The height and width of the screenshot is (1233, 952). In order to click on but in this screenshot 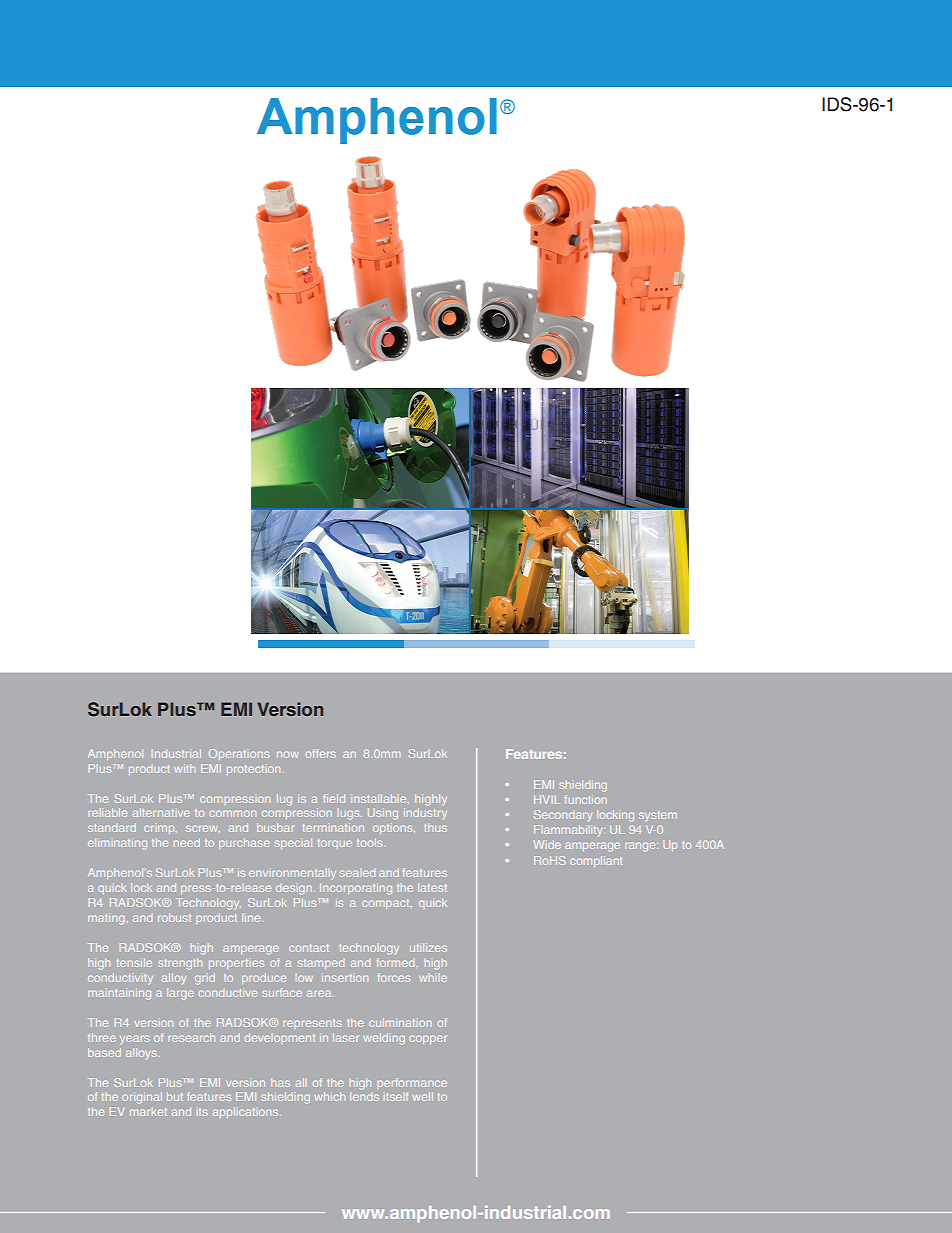, I will do `click(175, 1096)`.
